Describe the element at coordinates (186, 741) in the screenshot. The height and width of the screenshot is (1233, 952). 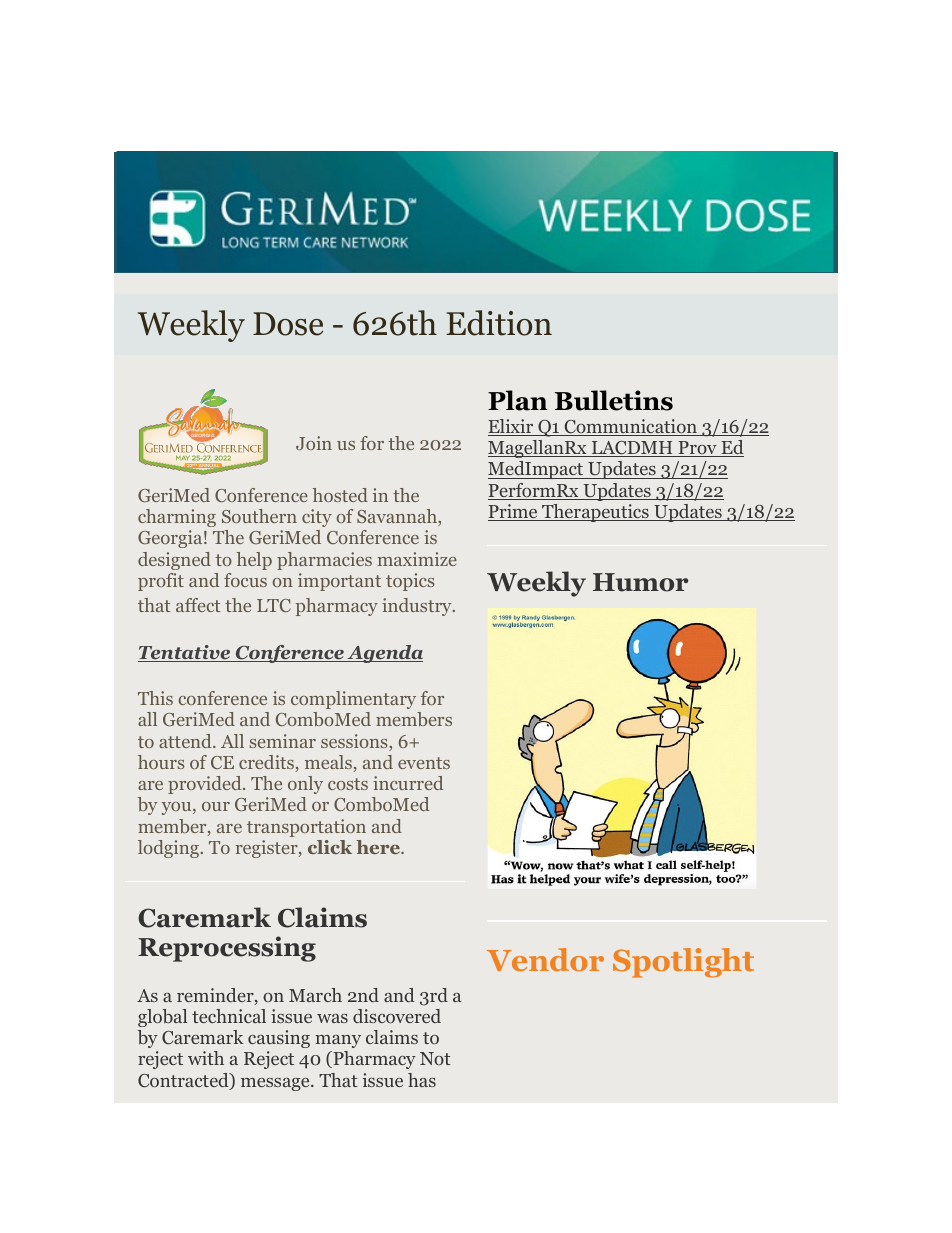
I see `attend` at that location.
